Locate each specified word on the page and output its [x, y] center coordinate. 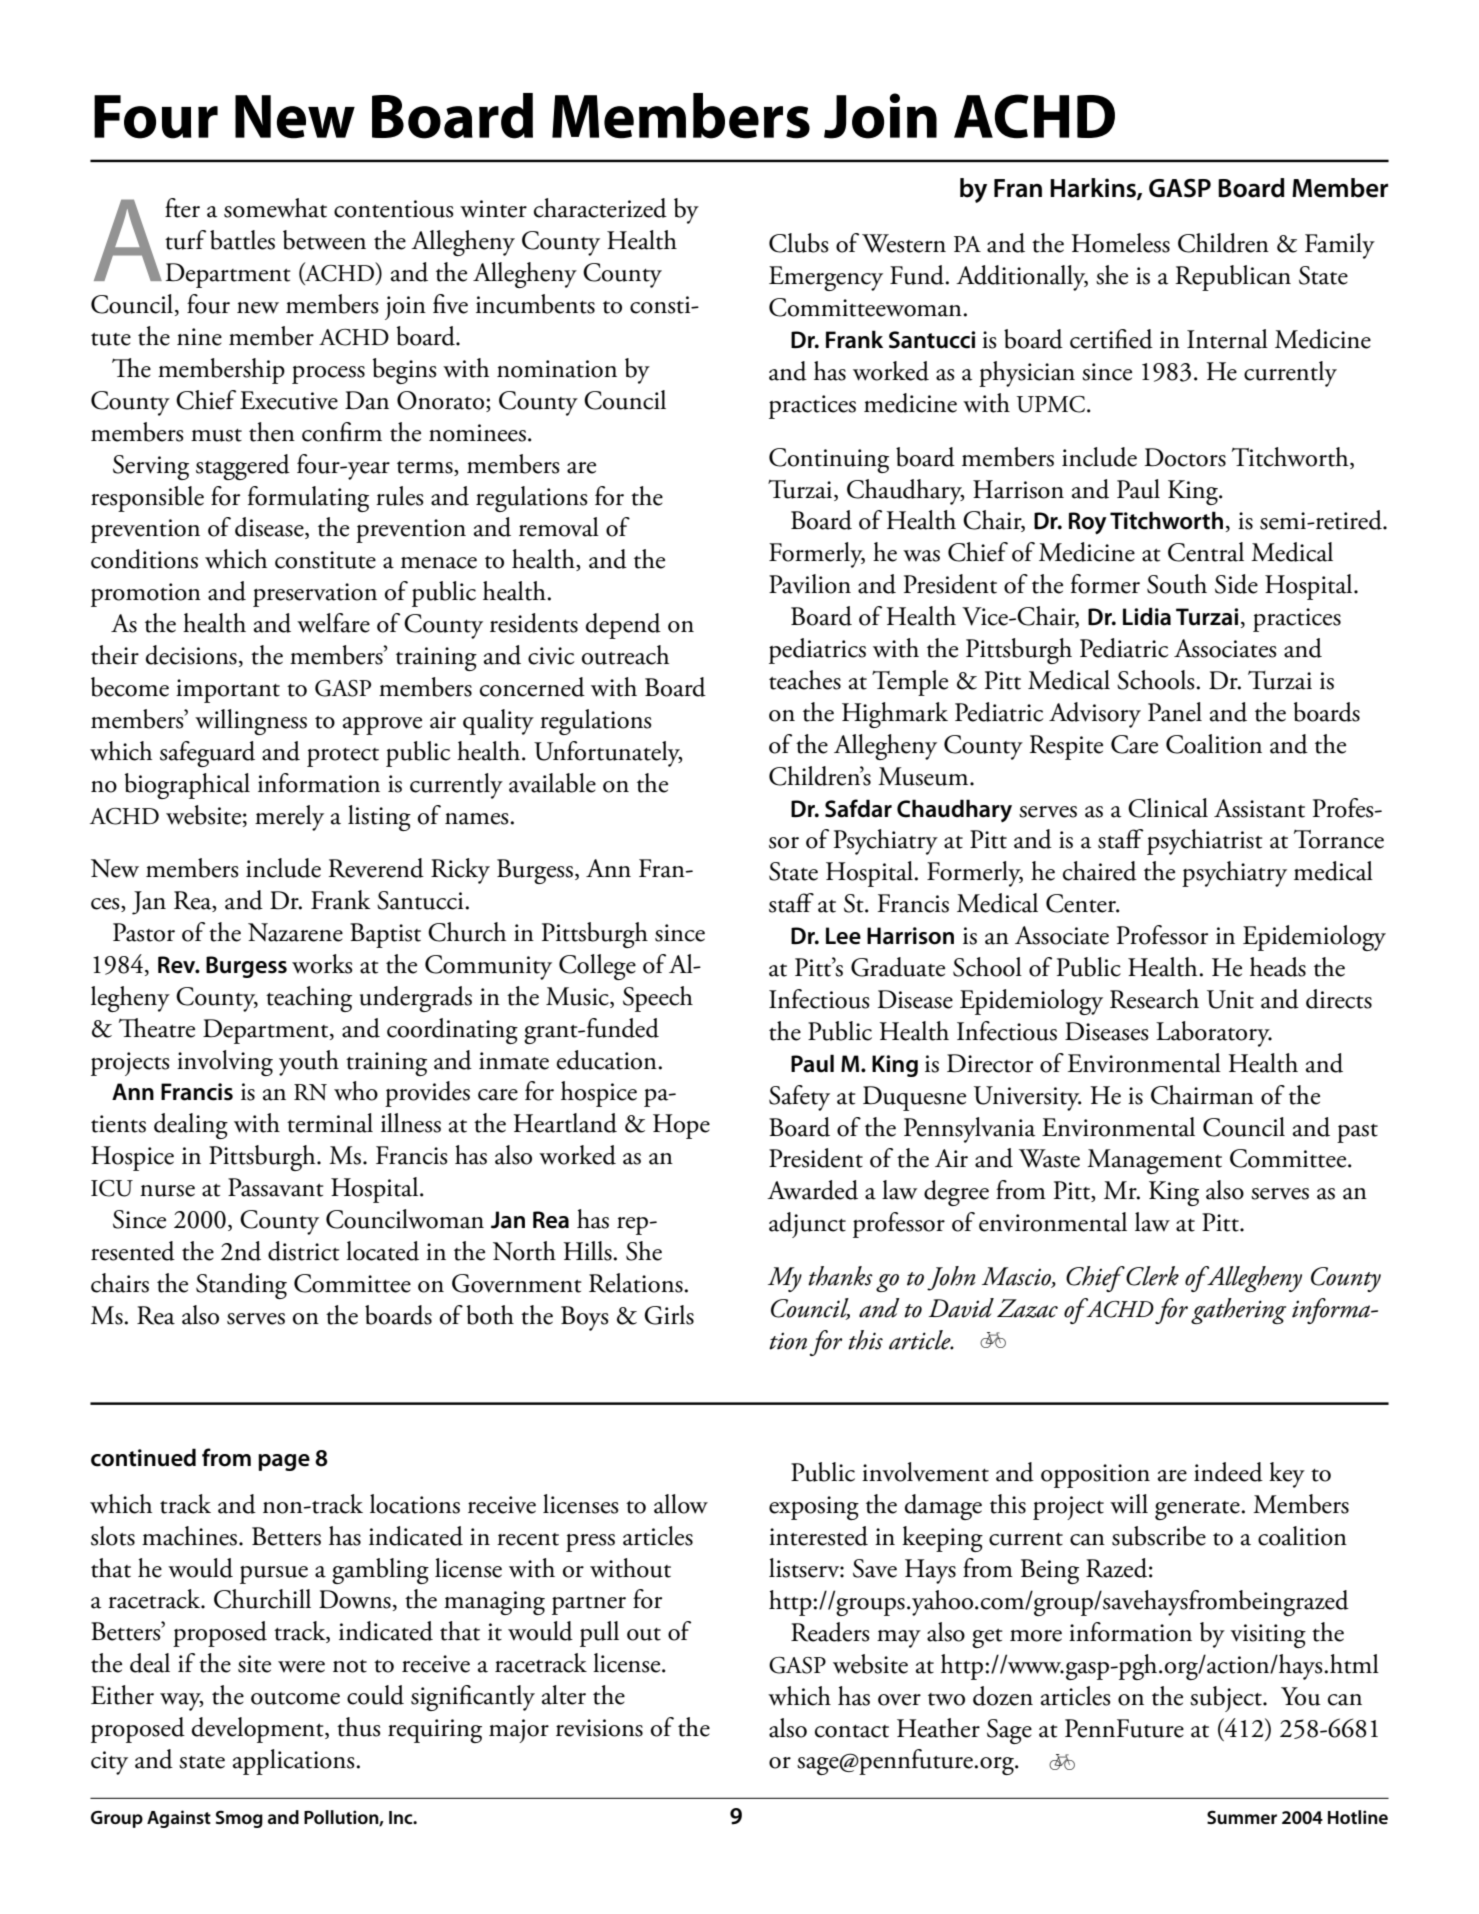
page [284, 1462]
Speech [658, 999]
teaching [309, 999]
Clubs [799, 243]
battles [242, 240]
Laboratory [1214, 1034]
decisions [191, 655]
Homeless [1120, 243]
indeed [1228, 1472]
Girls [669, 1315]
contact [852, 1731]
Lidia [1147, 616]
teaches [805, 680]
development [259, 1730]
